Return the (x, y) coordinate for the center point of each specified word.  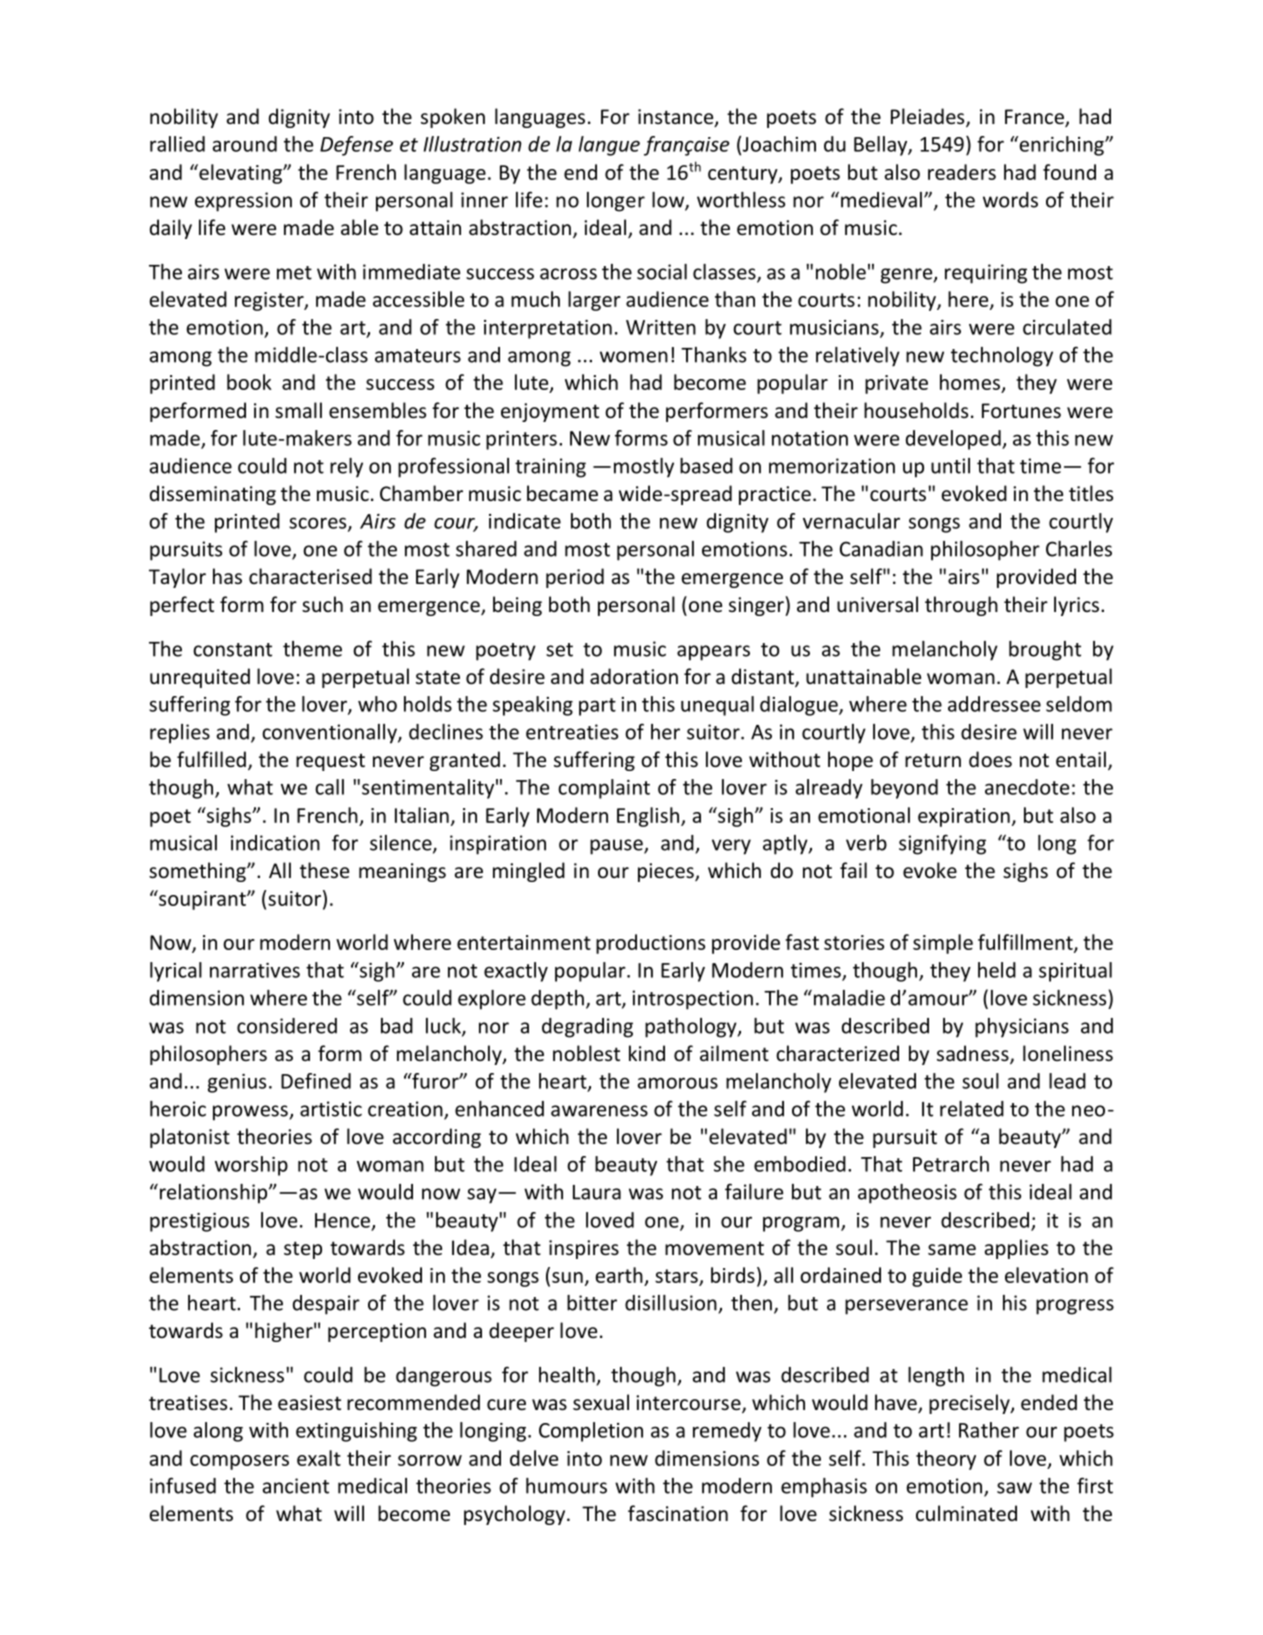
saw (1014, 1488)
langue (609, 146)
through (961, 606)
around (244, 144)
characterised (310, 576)
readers (962, 172)
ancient (295, 1486)
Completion (591, 1432)
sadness (974, 1054)
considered (287, 1026)
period (575, 578)
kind (647, 1053)
